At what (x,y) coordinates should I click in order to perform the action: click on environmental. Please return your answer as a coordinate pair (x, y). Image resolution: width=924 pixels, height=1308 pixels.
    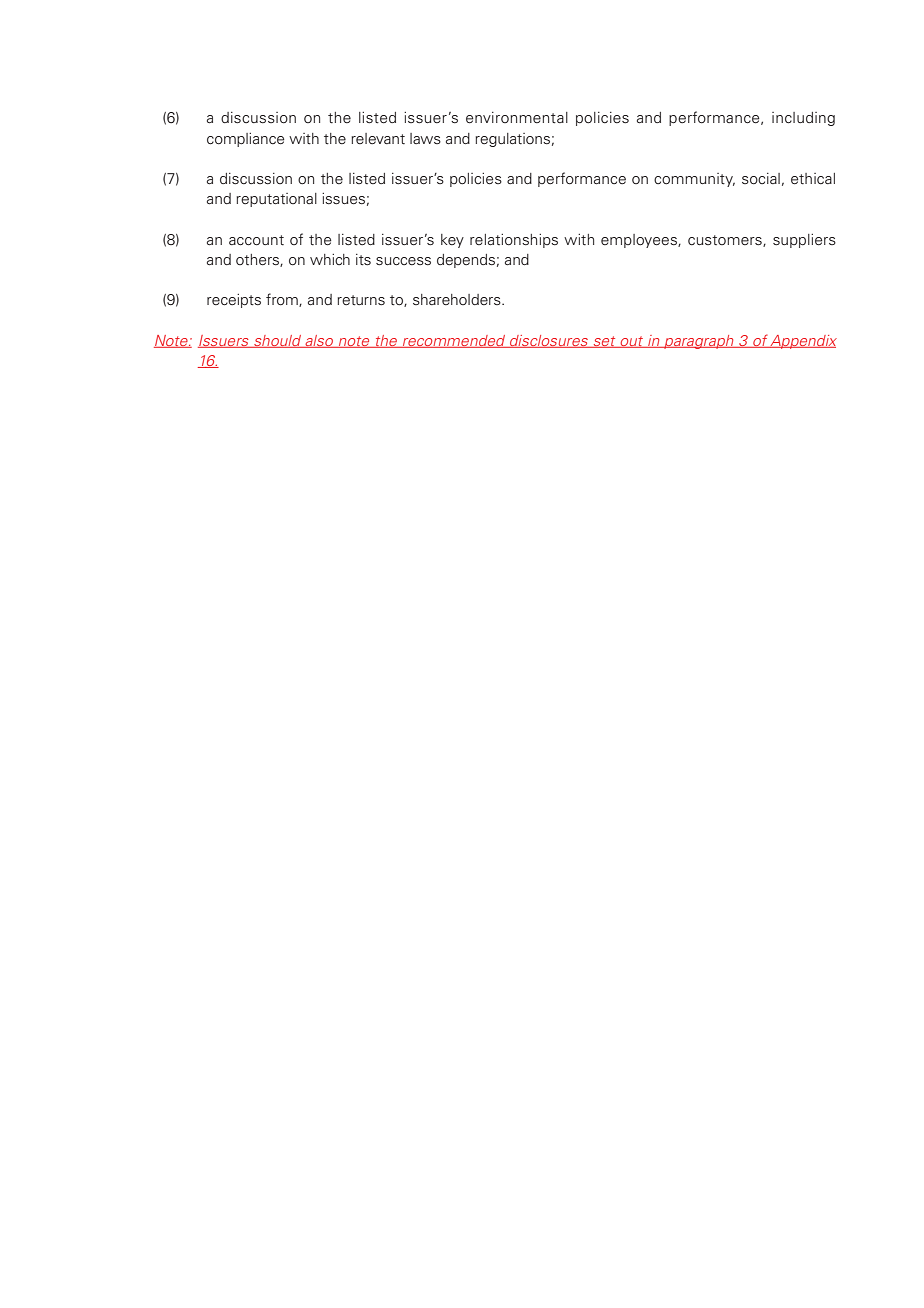
    Looking at the image, I should click on (517, 118).
